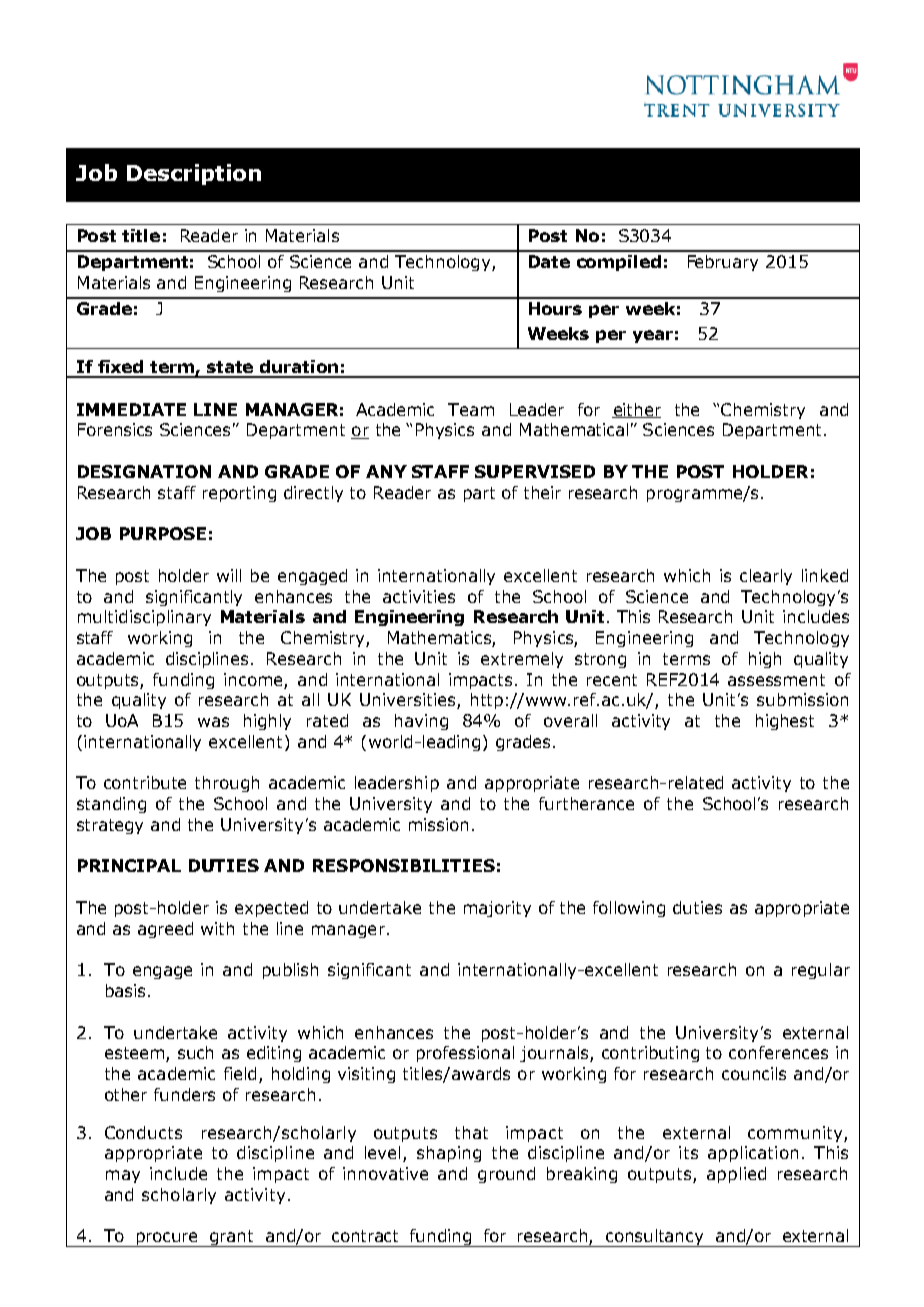 The width and height of the screenshot is (924, 1307). I want to click on PURPOSE, so click(163, 533).
